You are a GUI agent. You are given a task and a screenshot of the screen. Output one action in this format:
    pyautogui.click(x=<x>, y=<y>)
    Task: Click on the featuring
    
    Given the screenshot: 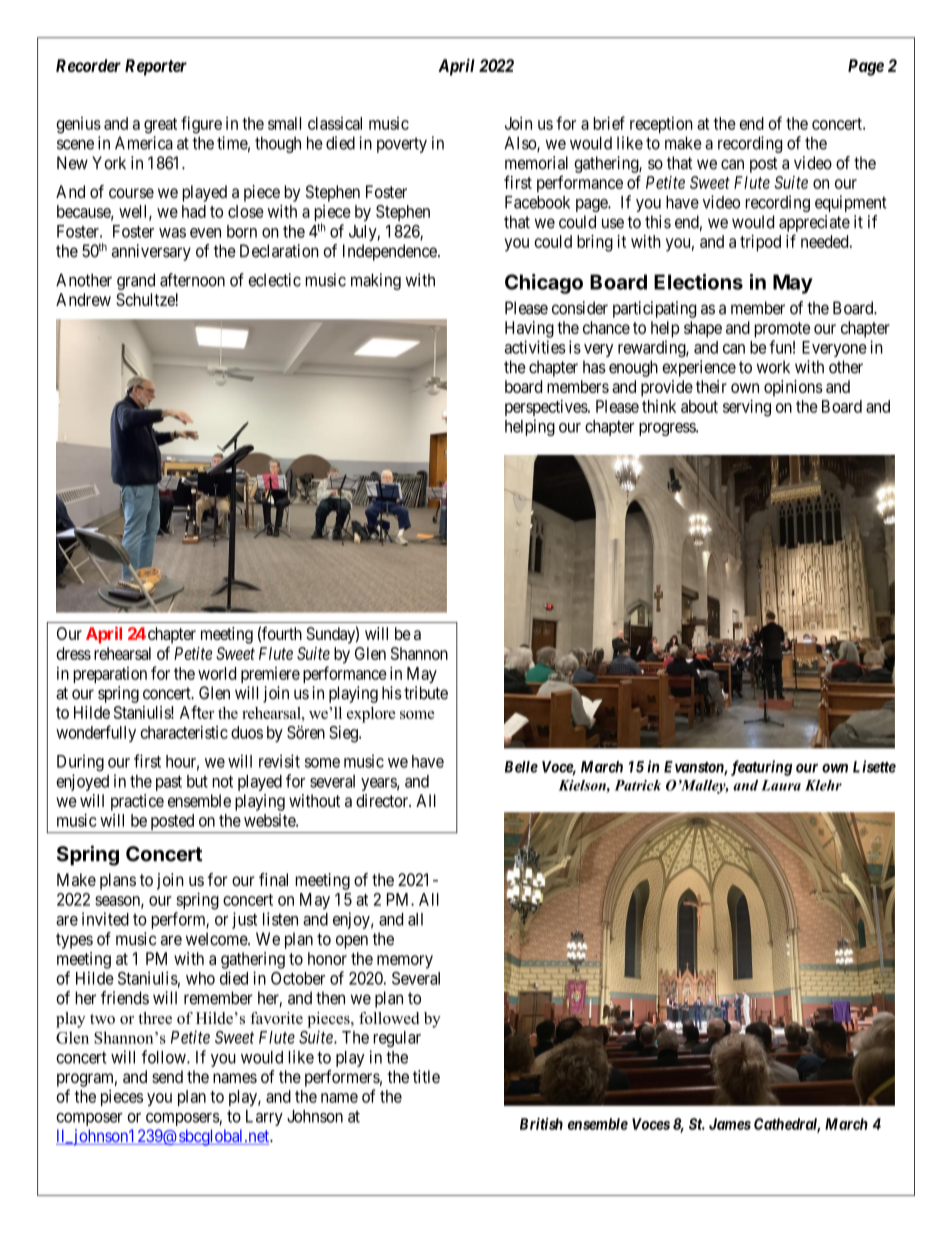 What is the action you would take?
    pyautogui.click(x=761, y=768)
